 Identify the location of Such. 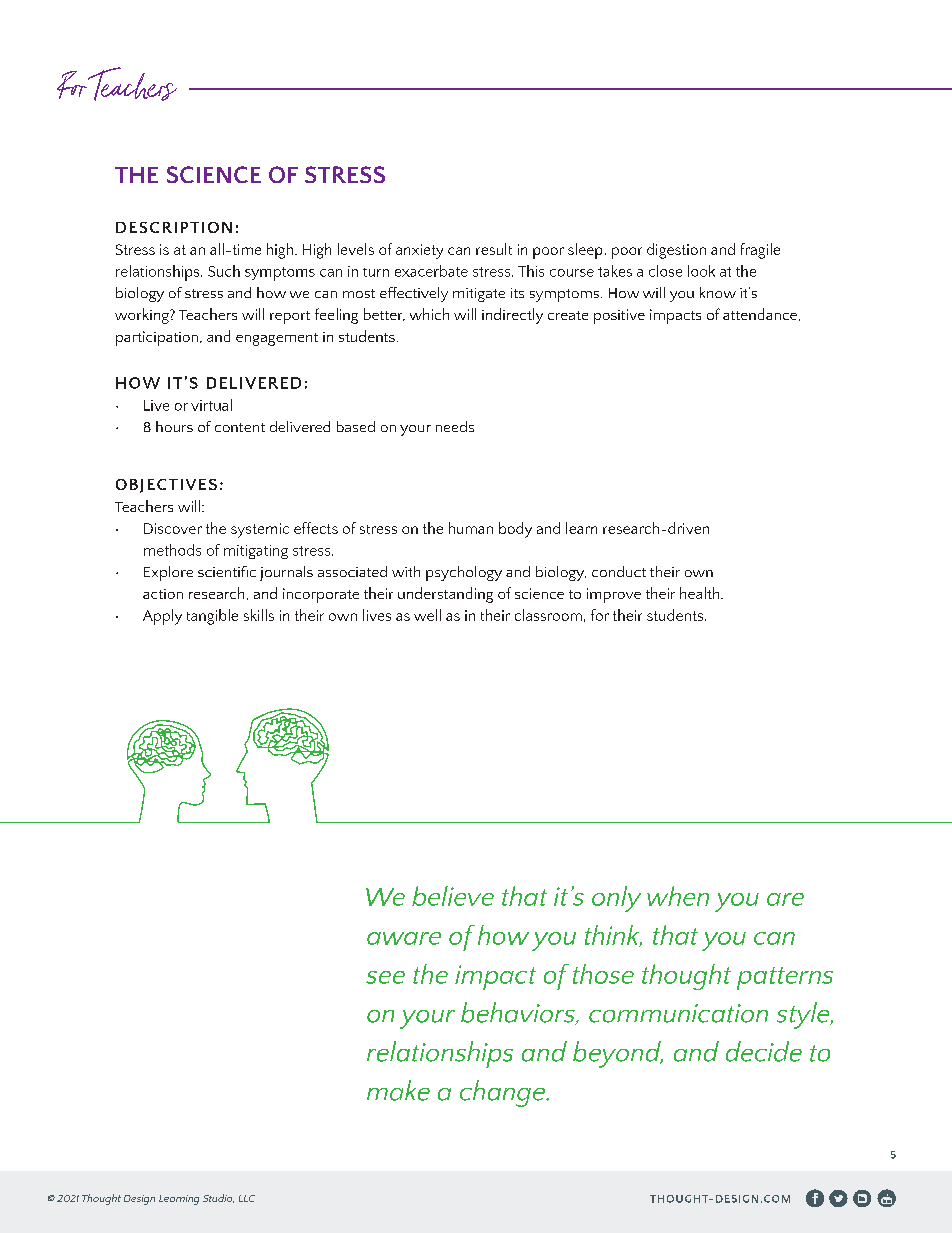
(224, 271).
